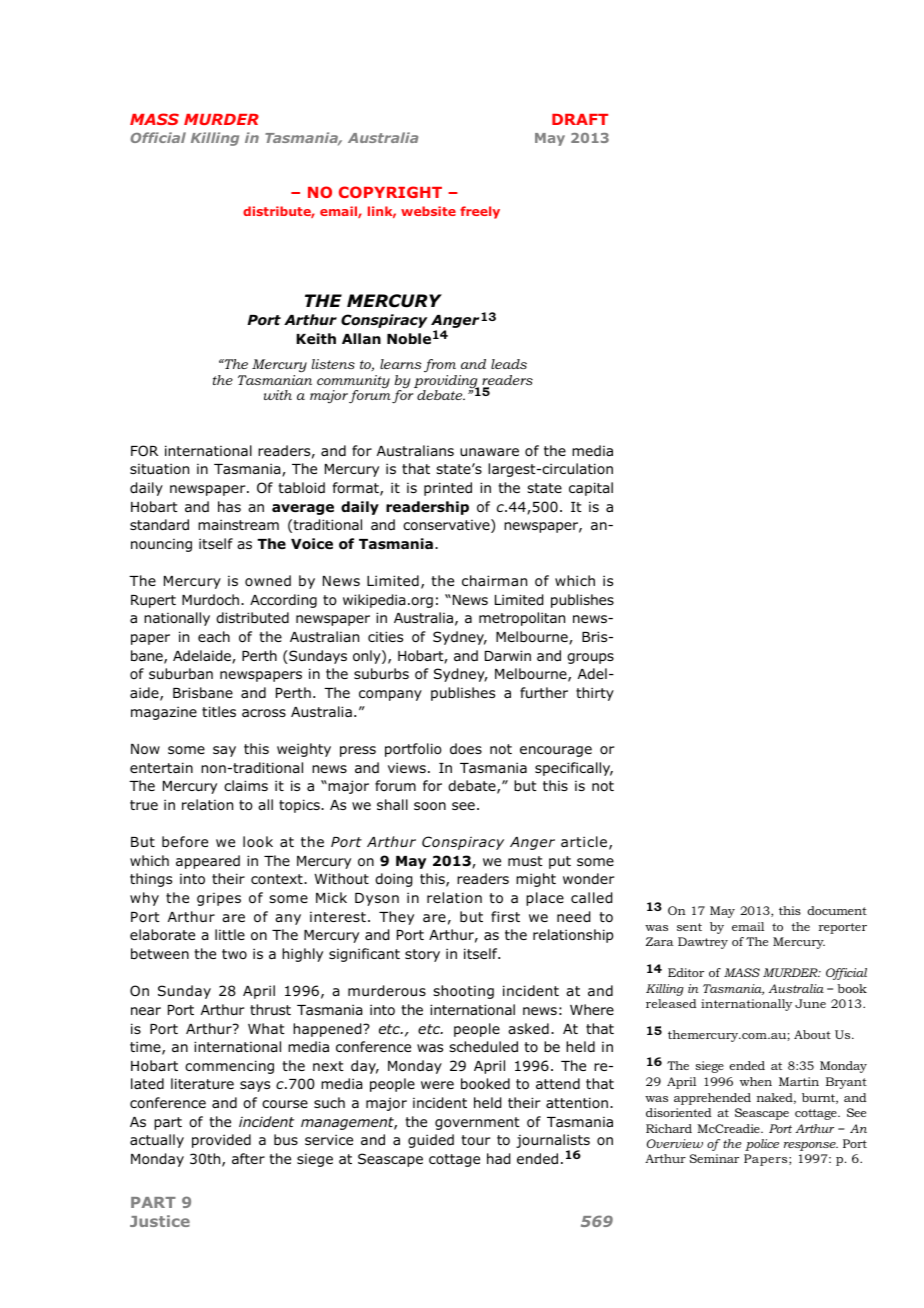 This screenshot has width=924, height=1308. Describe the element at coordinates (525, 861) in the screenshot. I see `must` at that location.
